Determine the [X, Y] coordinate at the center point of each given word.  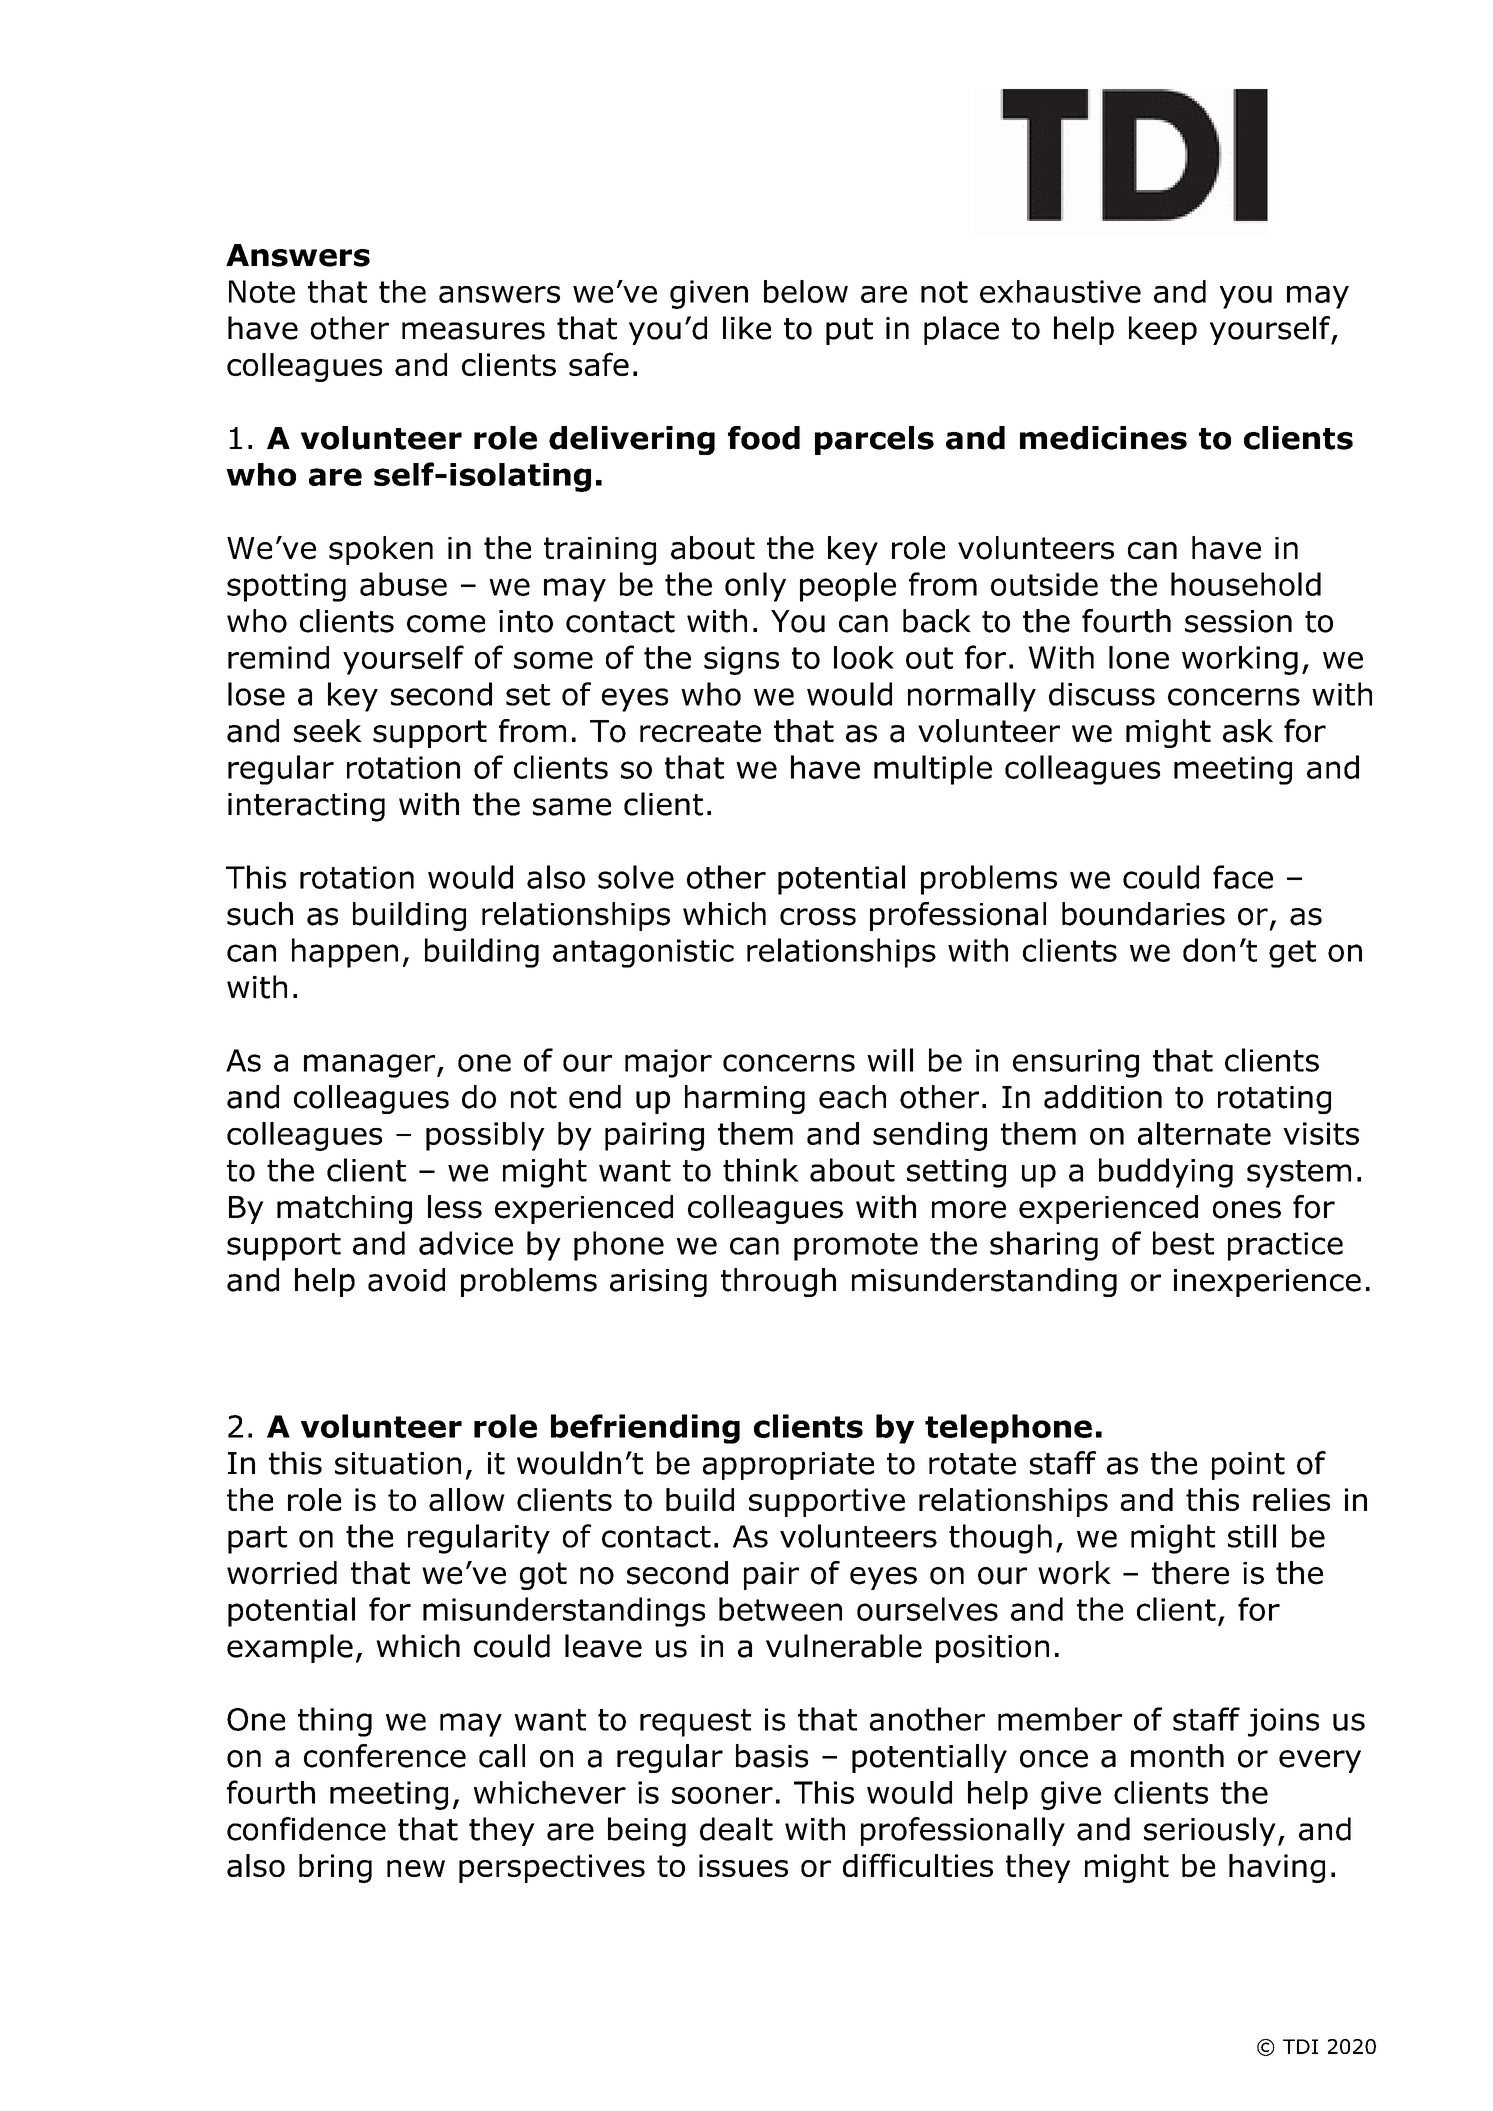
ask [1248, 731]
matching [344, 1209]
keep [1163, 330]
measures [473, 331]
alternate [1204, 1133]
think [761, 1170]
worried [282, 1573]
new [416, 1868]
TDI [1300, 2046]
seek [328, 731]
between [780, 1609]
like [747, 328]
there [1190, 1573]
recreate [700, 731]
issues [743, 1865]
